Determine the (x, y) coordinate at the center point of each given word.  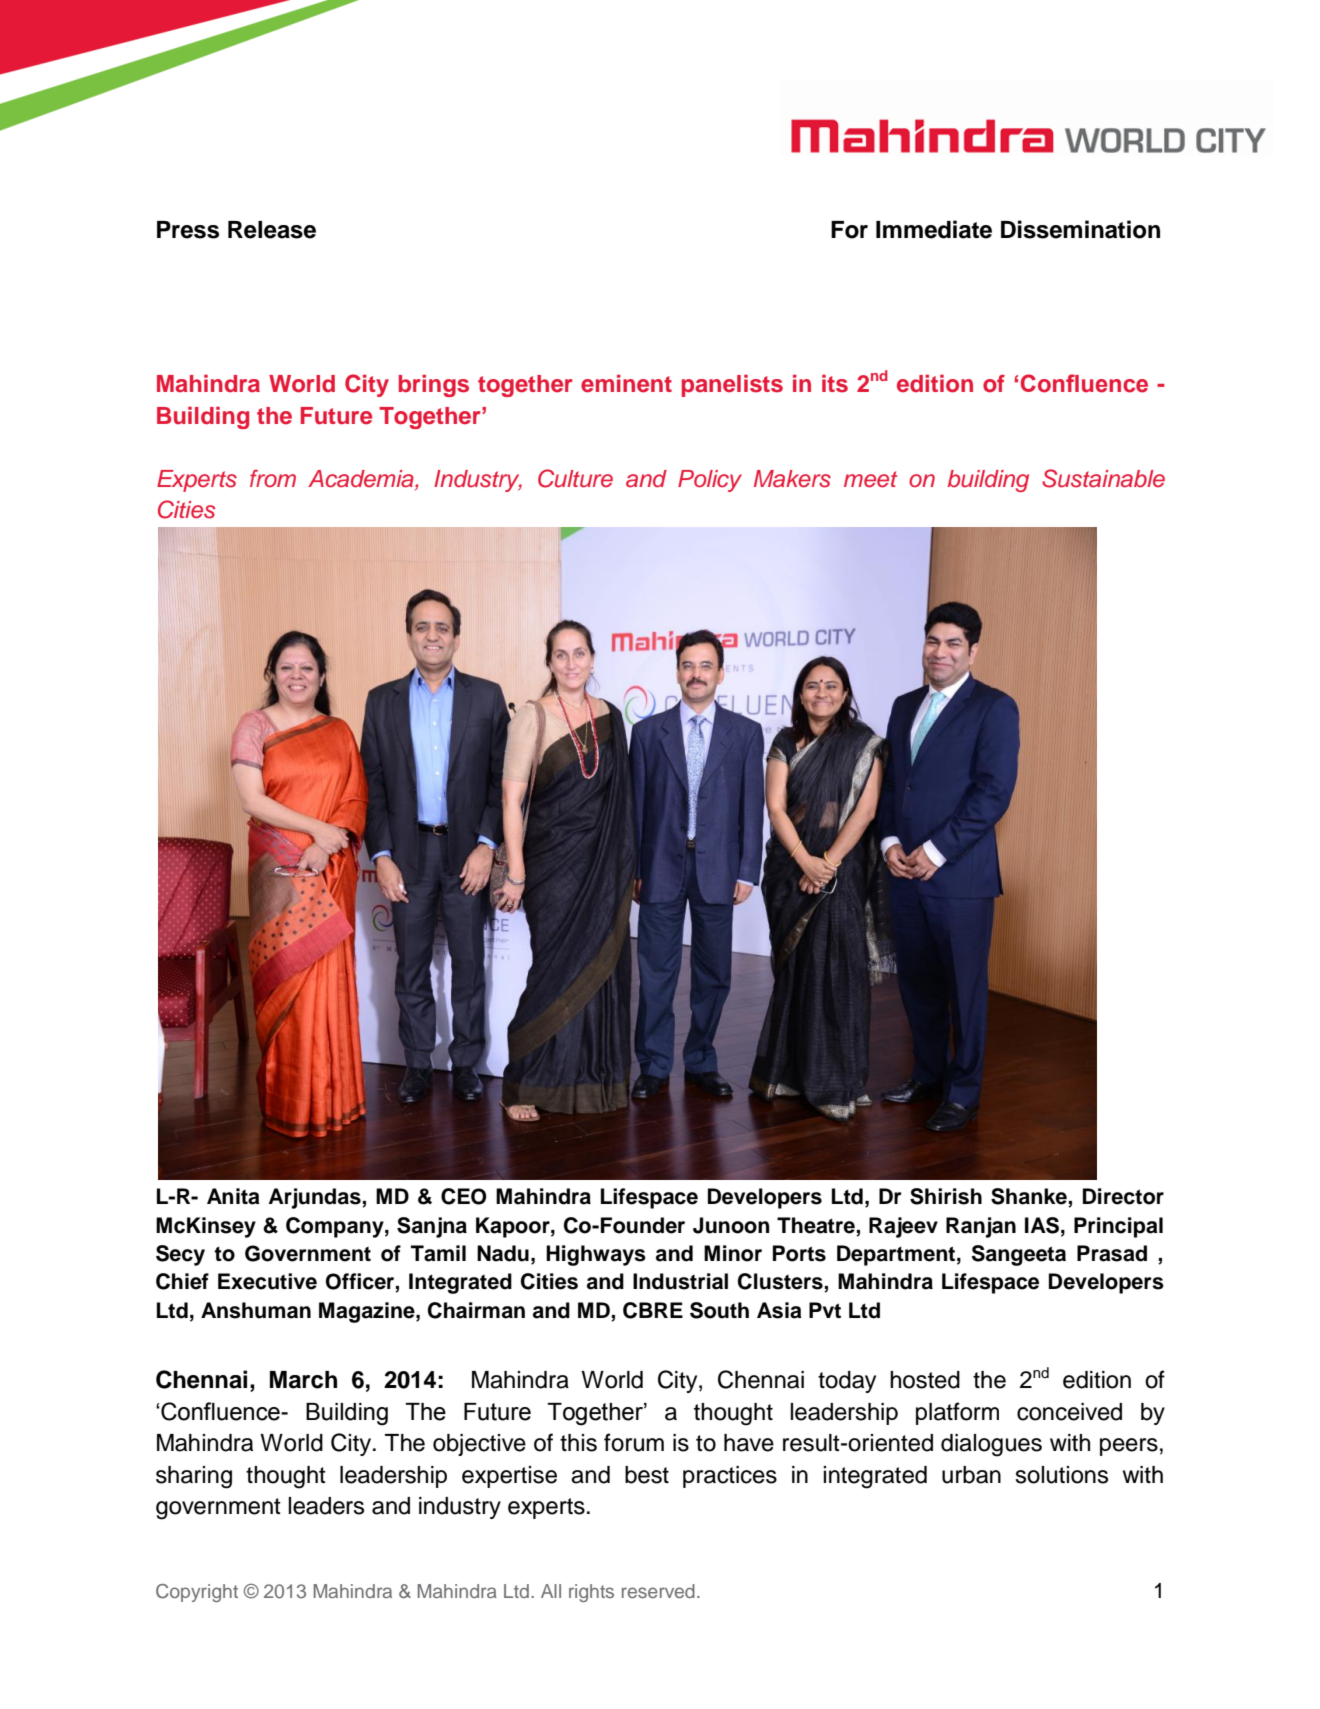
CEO (464, 1196)
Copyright (197, 1593)
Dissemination (1080, 229)
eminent (626, 383)
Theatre (816, 1225)
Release (272, 230)
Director (1123, 1196)
